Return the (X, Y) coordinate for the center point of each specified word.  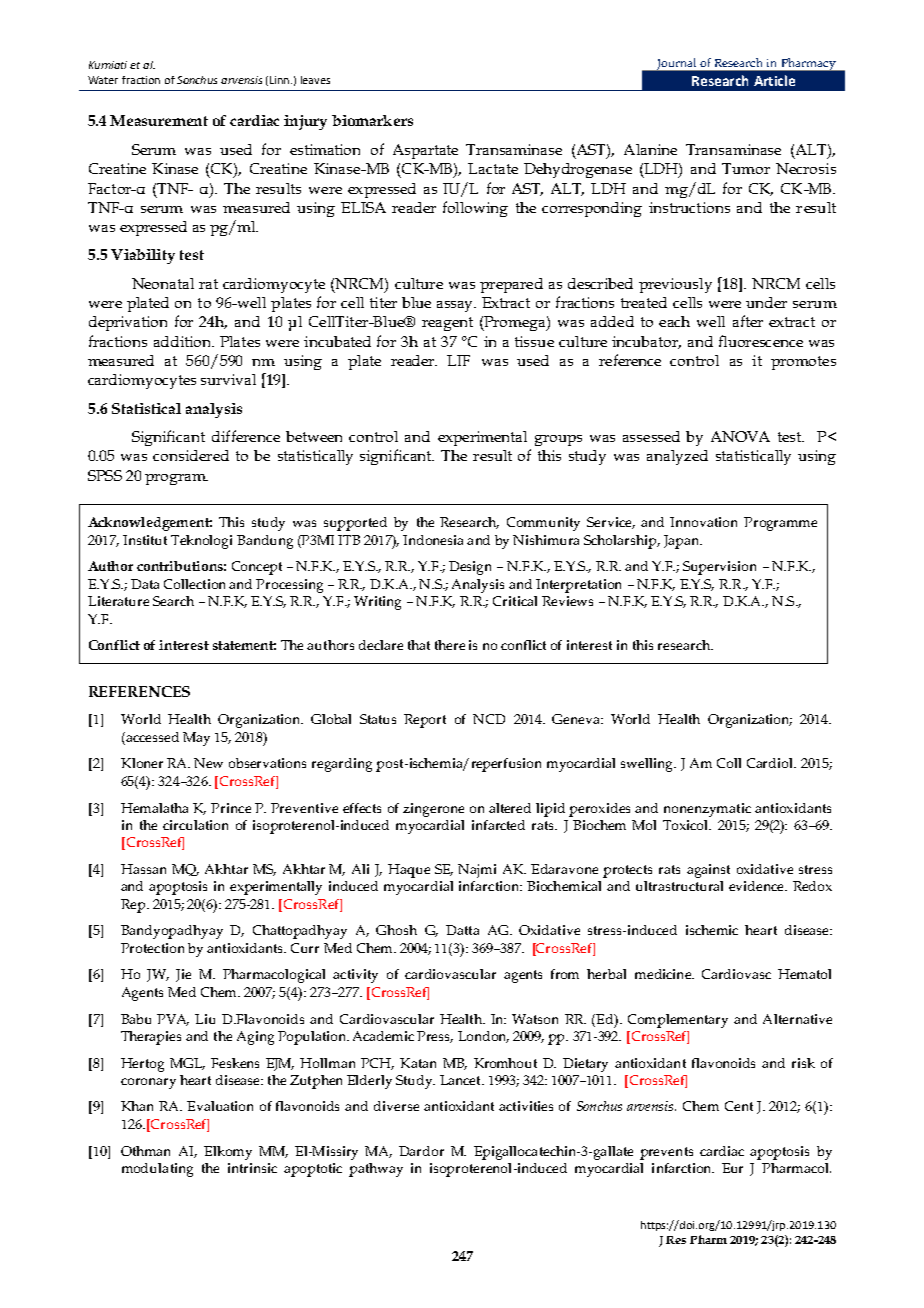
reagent (447, 324)
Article (774, 80)
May (196, 739)
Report (425, 721)
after (748, 321)
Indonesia (433, 540)
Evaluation (220, 1106)
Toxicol (687, 825)
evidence (758, 886)
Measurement (159, 120)
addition (183, 341)
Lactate (493, 168)
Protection (152, 948)
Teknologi (201, 542)
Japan (683, 542)
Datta (462, 930)
